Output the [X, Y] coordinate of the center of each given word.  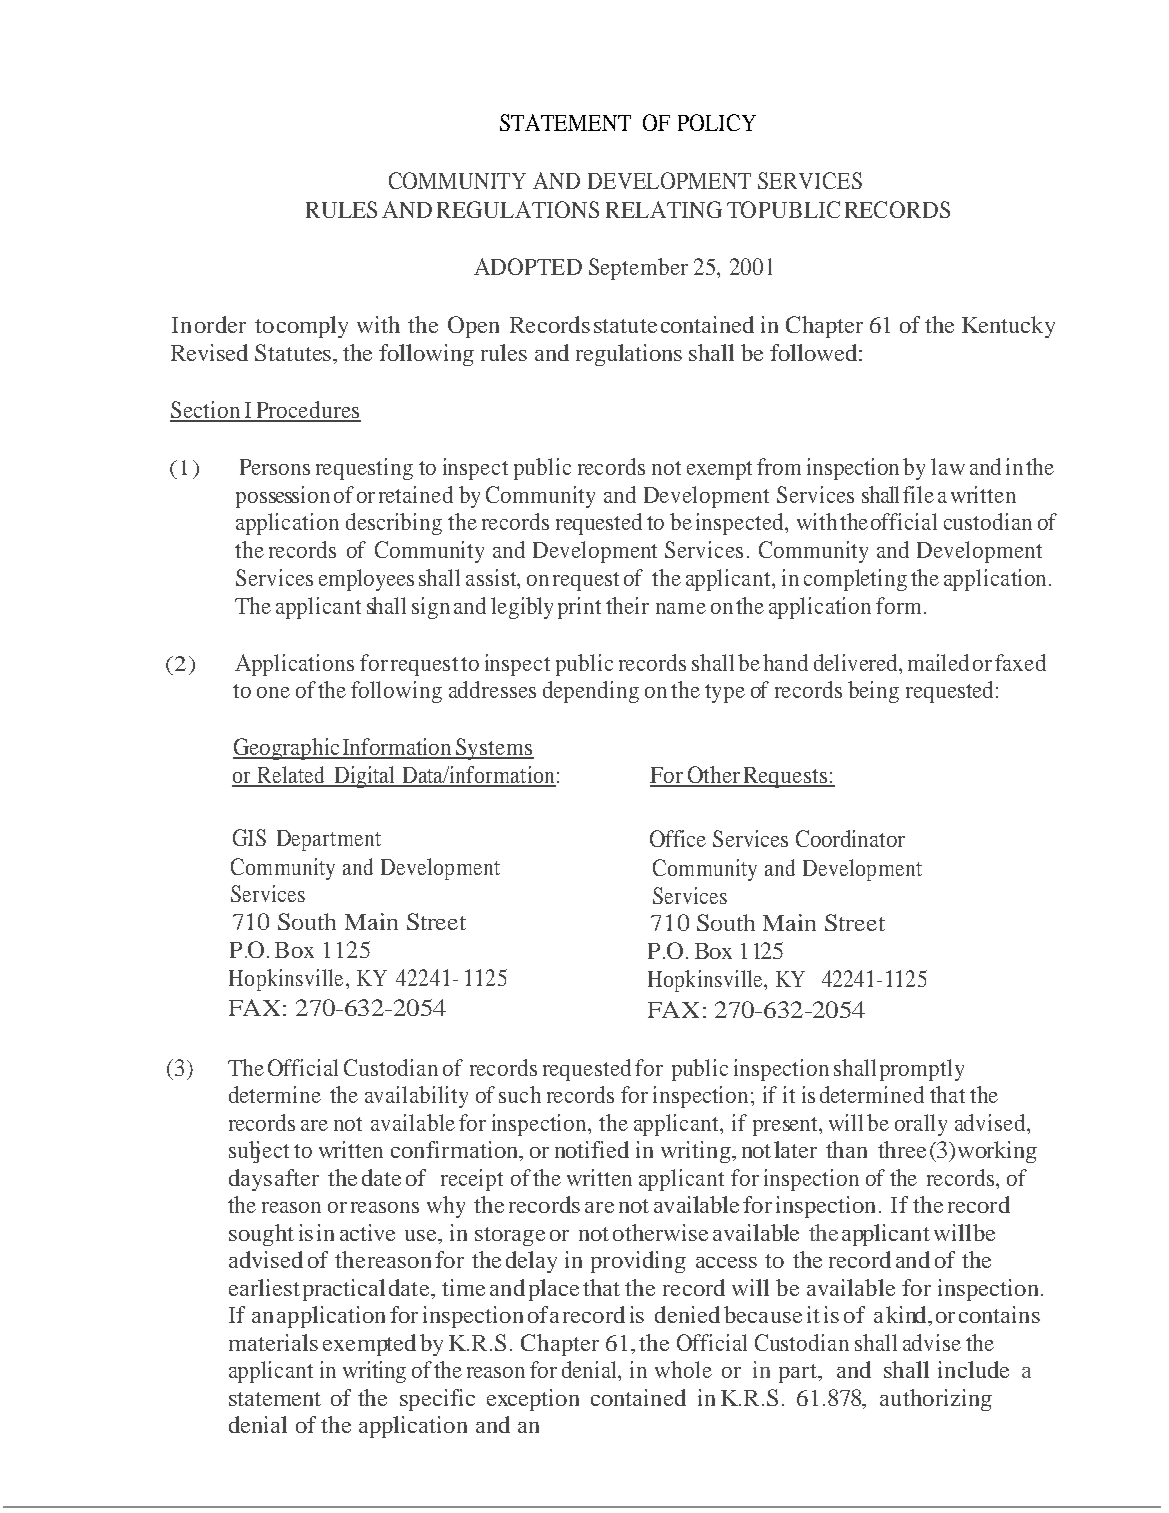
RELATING [664, 209]
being [873, 692]
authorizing [936, 1400]
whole [683, 1369]
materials [273, 1342]
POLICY [717, 122]
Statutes [293, 352]
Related [291, 776]
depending [591, 692]
